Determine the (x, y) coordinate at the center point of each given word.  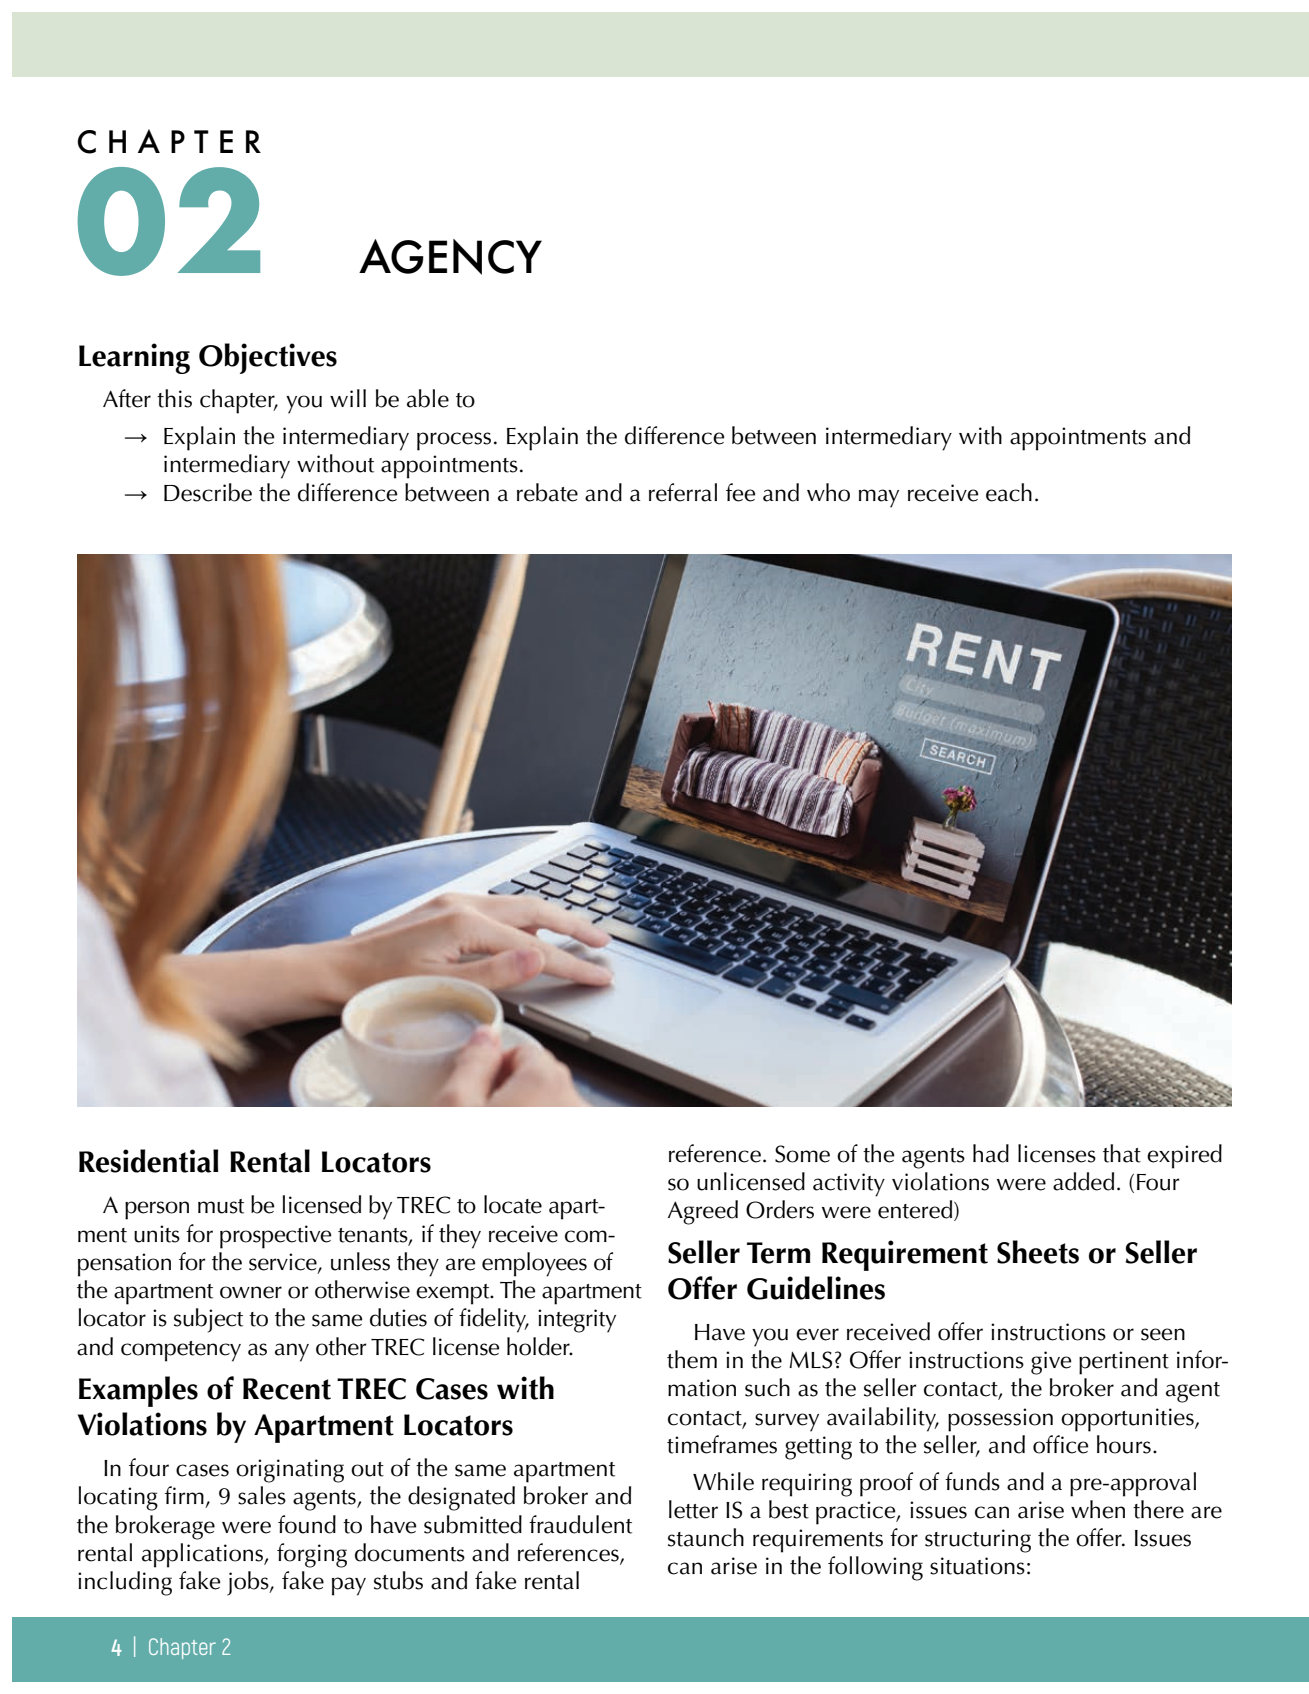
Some (802, 1154)
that (1122, 1153)
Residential (148, 1161)
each (1009, 492)
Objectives (268, 358)
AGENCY (450, 257)
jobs (249, 1583)
